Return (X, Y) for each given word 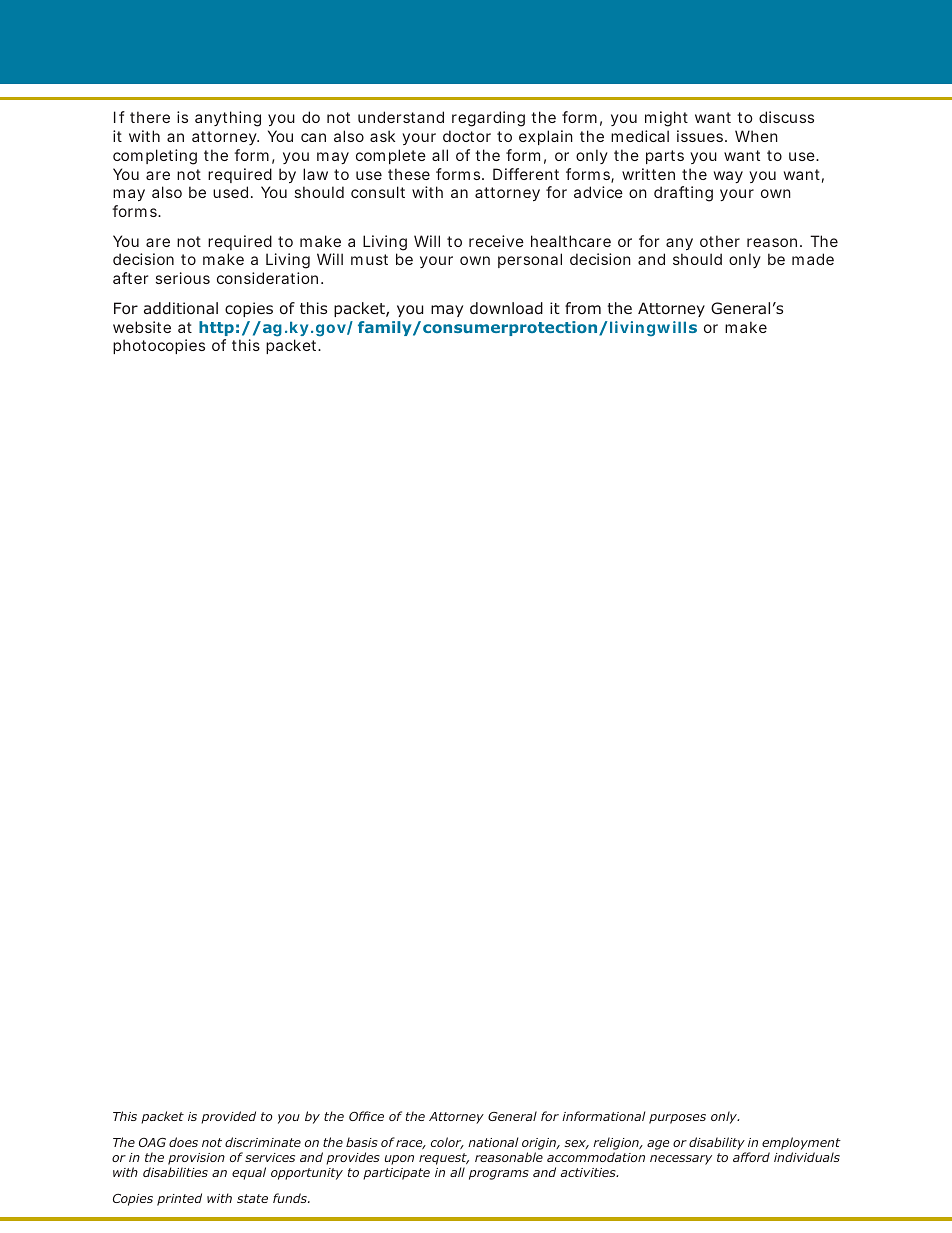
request (444, 1160)
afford (751, 1157)
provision (196, 1160)
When (756, 136)
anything (228, 119)
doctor (467, 136)
